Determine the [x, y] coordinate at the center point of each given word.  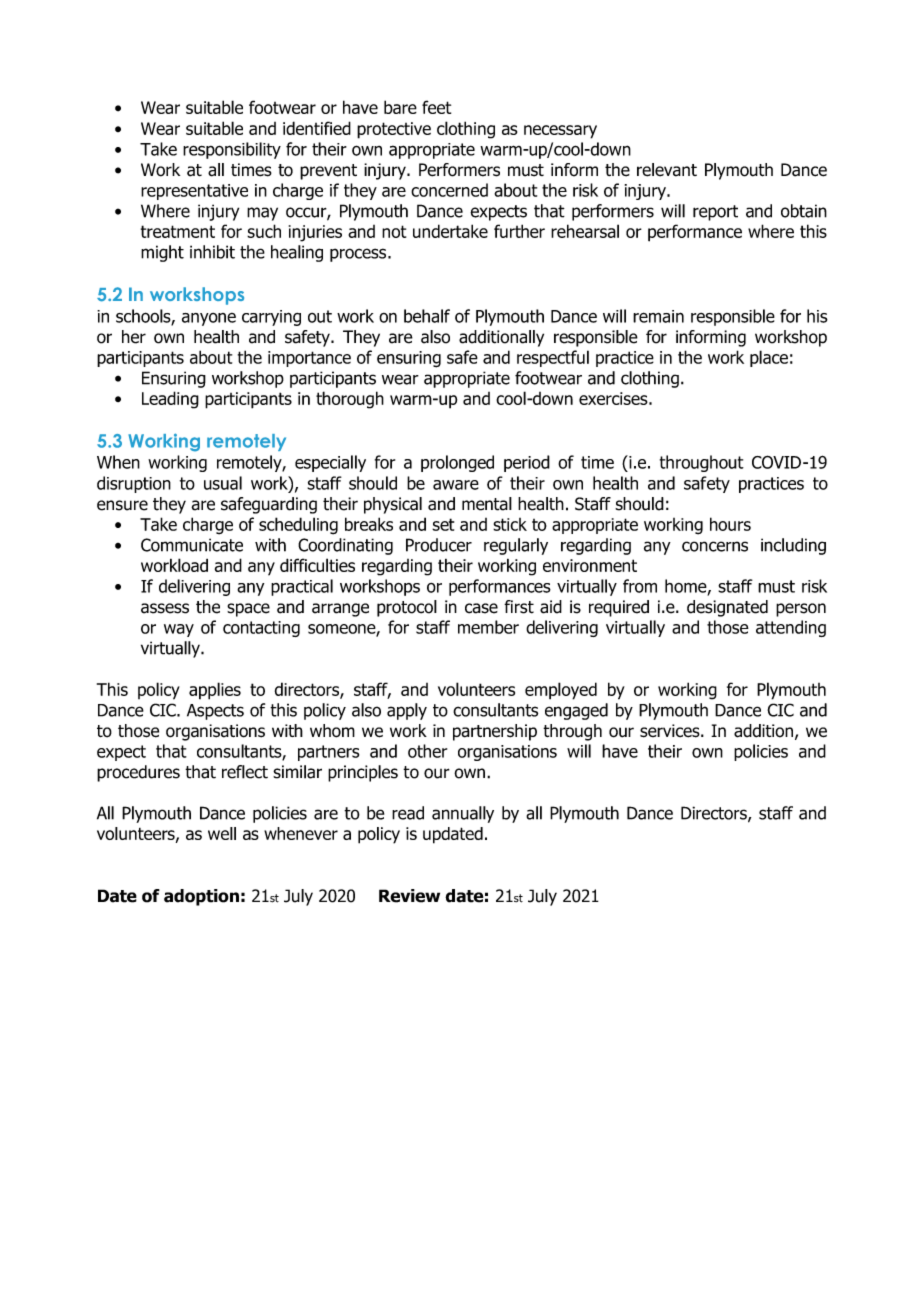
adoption [201, 897]
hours [730, 524]
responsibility [232, 150]
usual [223, 483]
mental [487, 504]
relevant [667, 170]
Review [409, 896]
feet [436, 107]
